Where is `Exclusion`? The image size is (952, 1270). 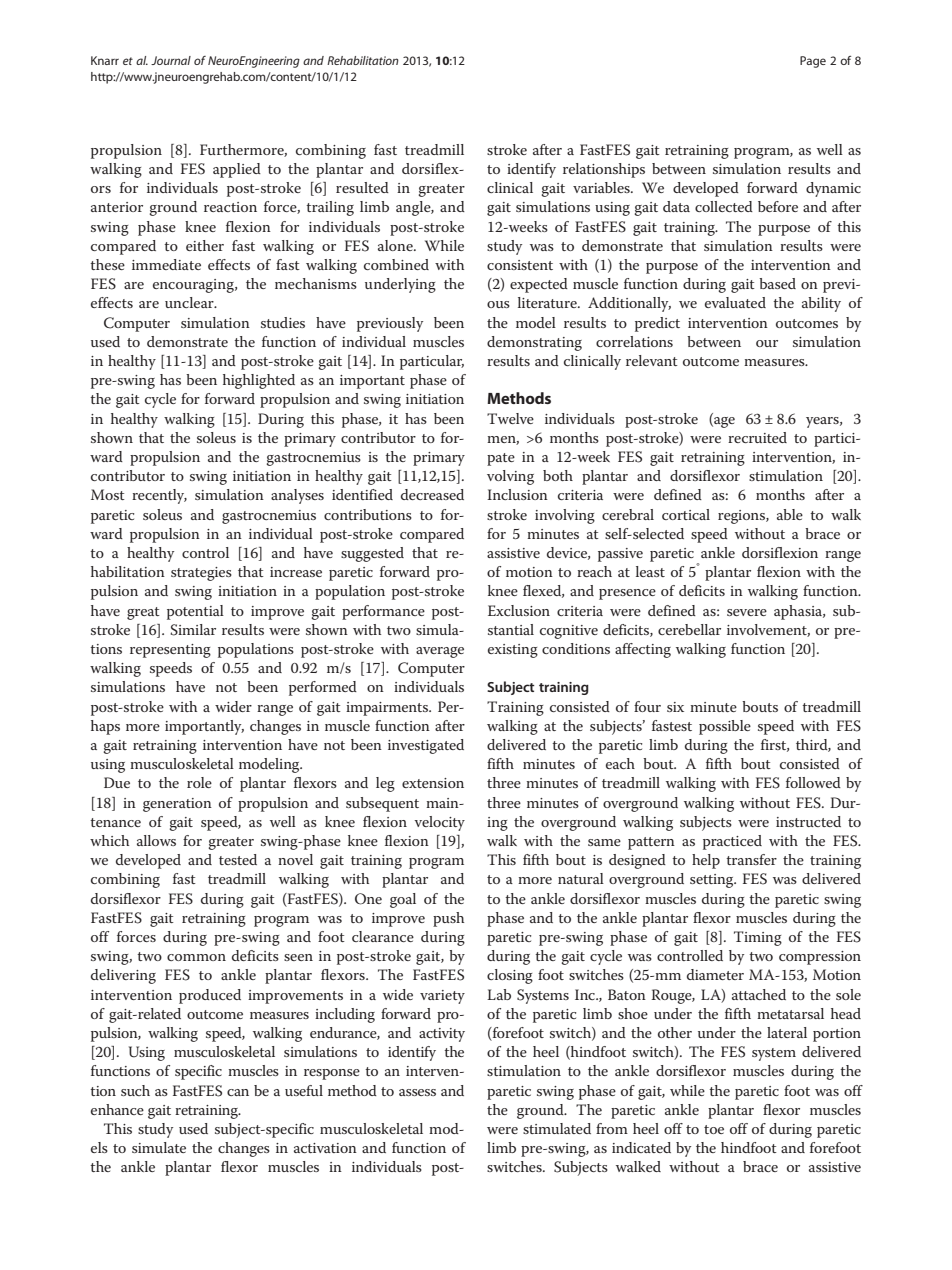
Exclusion is located at coordinates (519, 610).
